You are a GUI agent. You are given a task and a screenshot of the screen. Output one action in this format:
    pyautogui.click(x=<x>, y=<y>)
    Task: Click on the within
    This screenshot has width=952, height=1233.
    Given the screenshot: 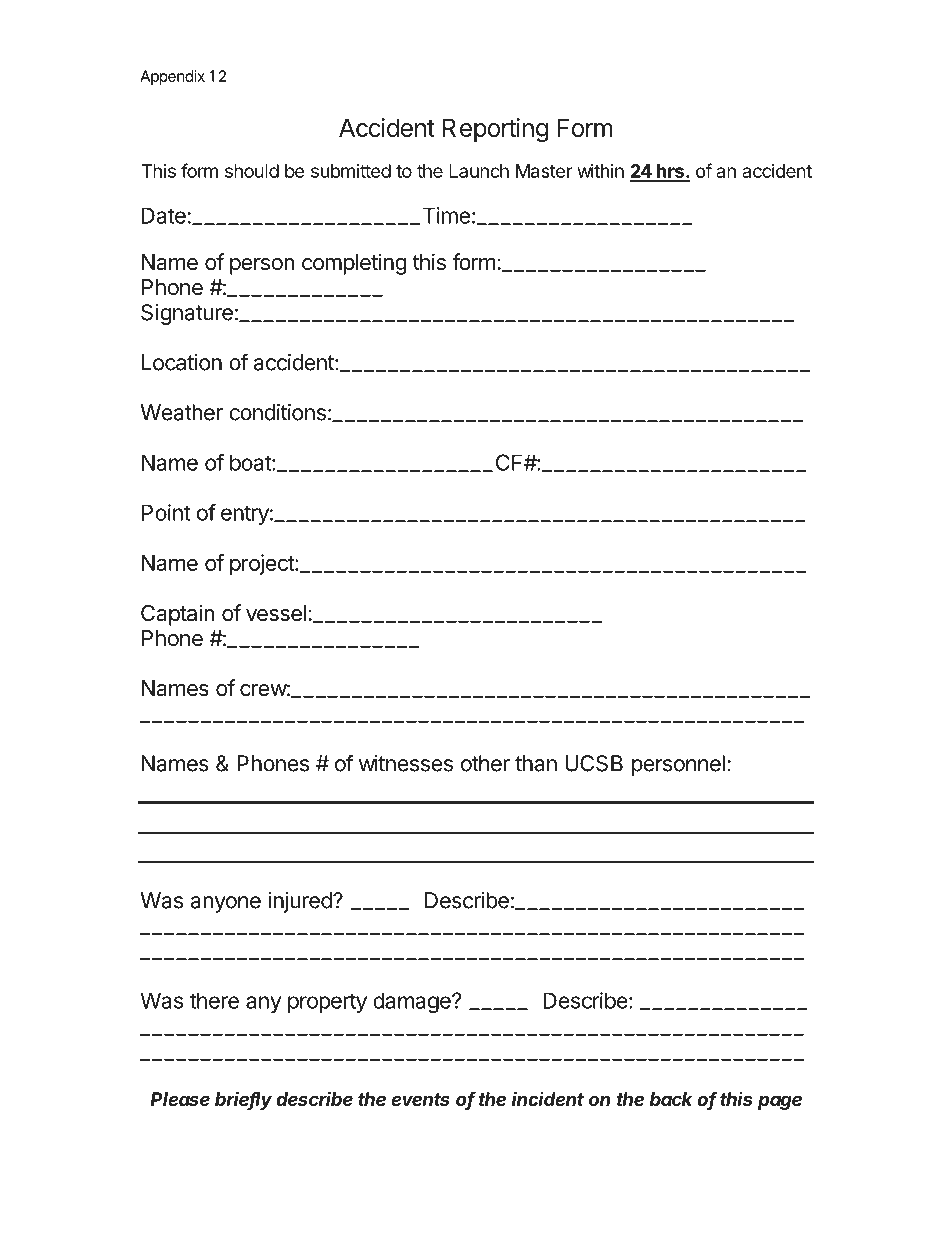 What is the action you would take?
    pyautogui.click(x=600, y=171)
